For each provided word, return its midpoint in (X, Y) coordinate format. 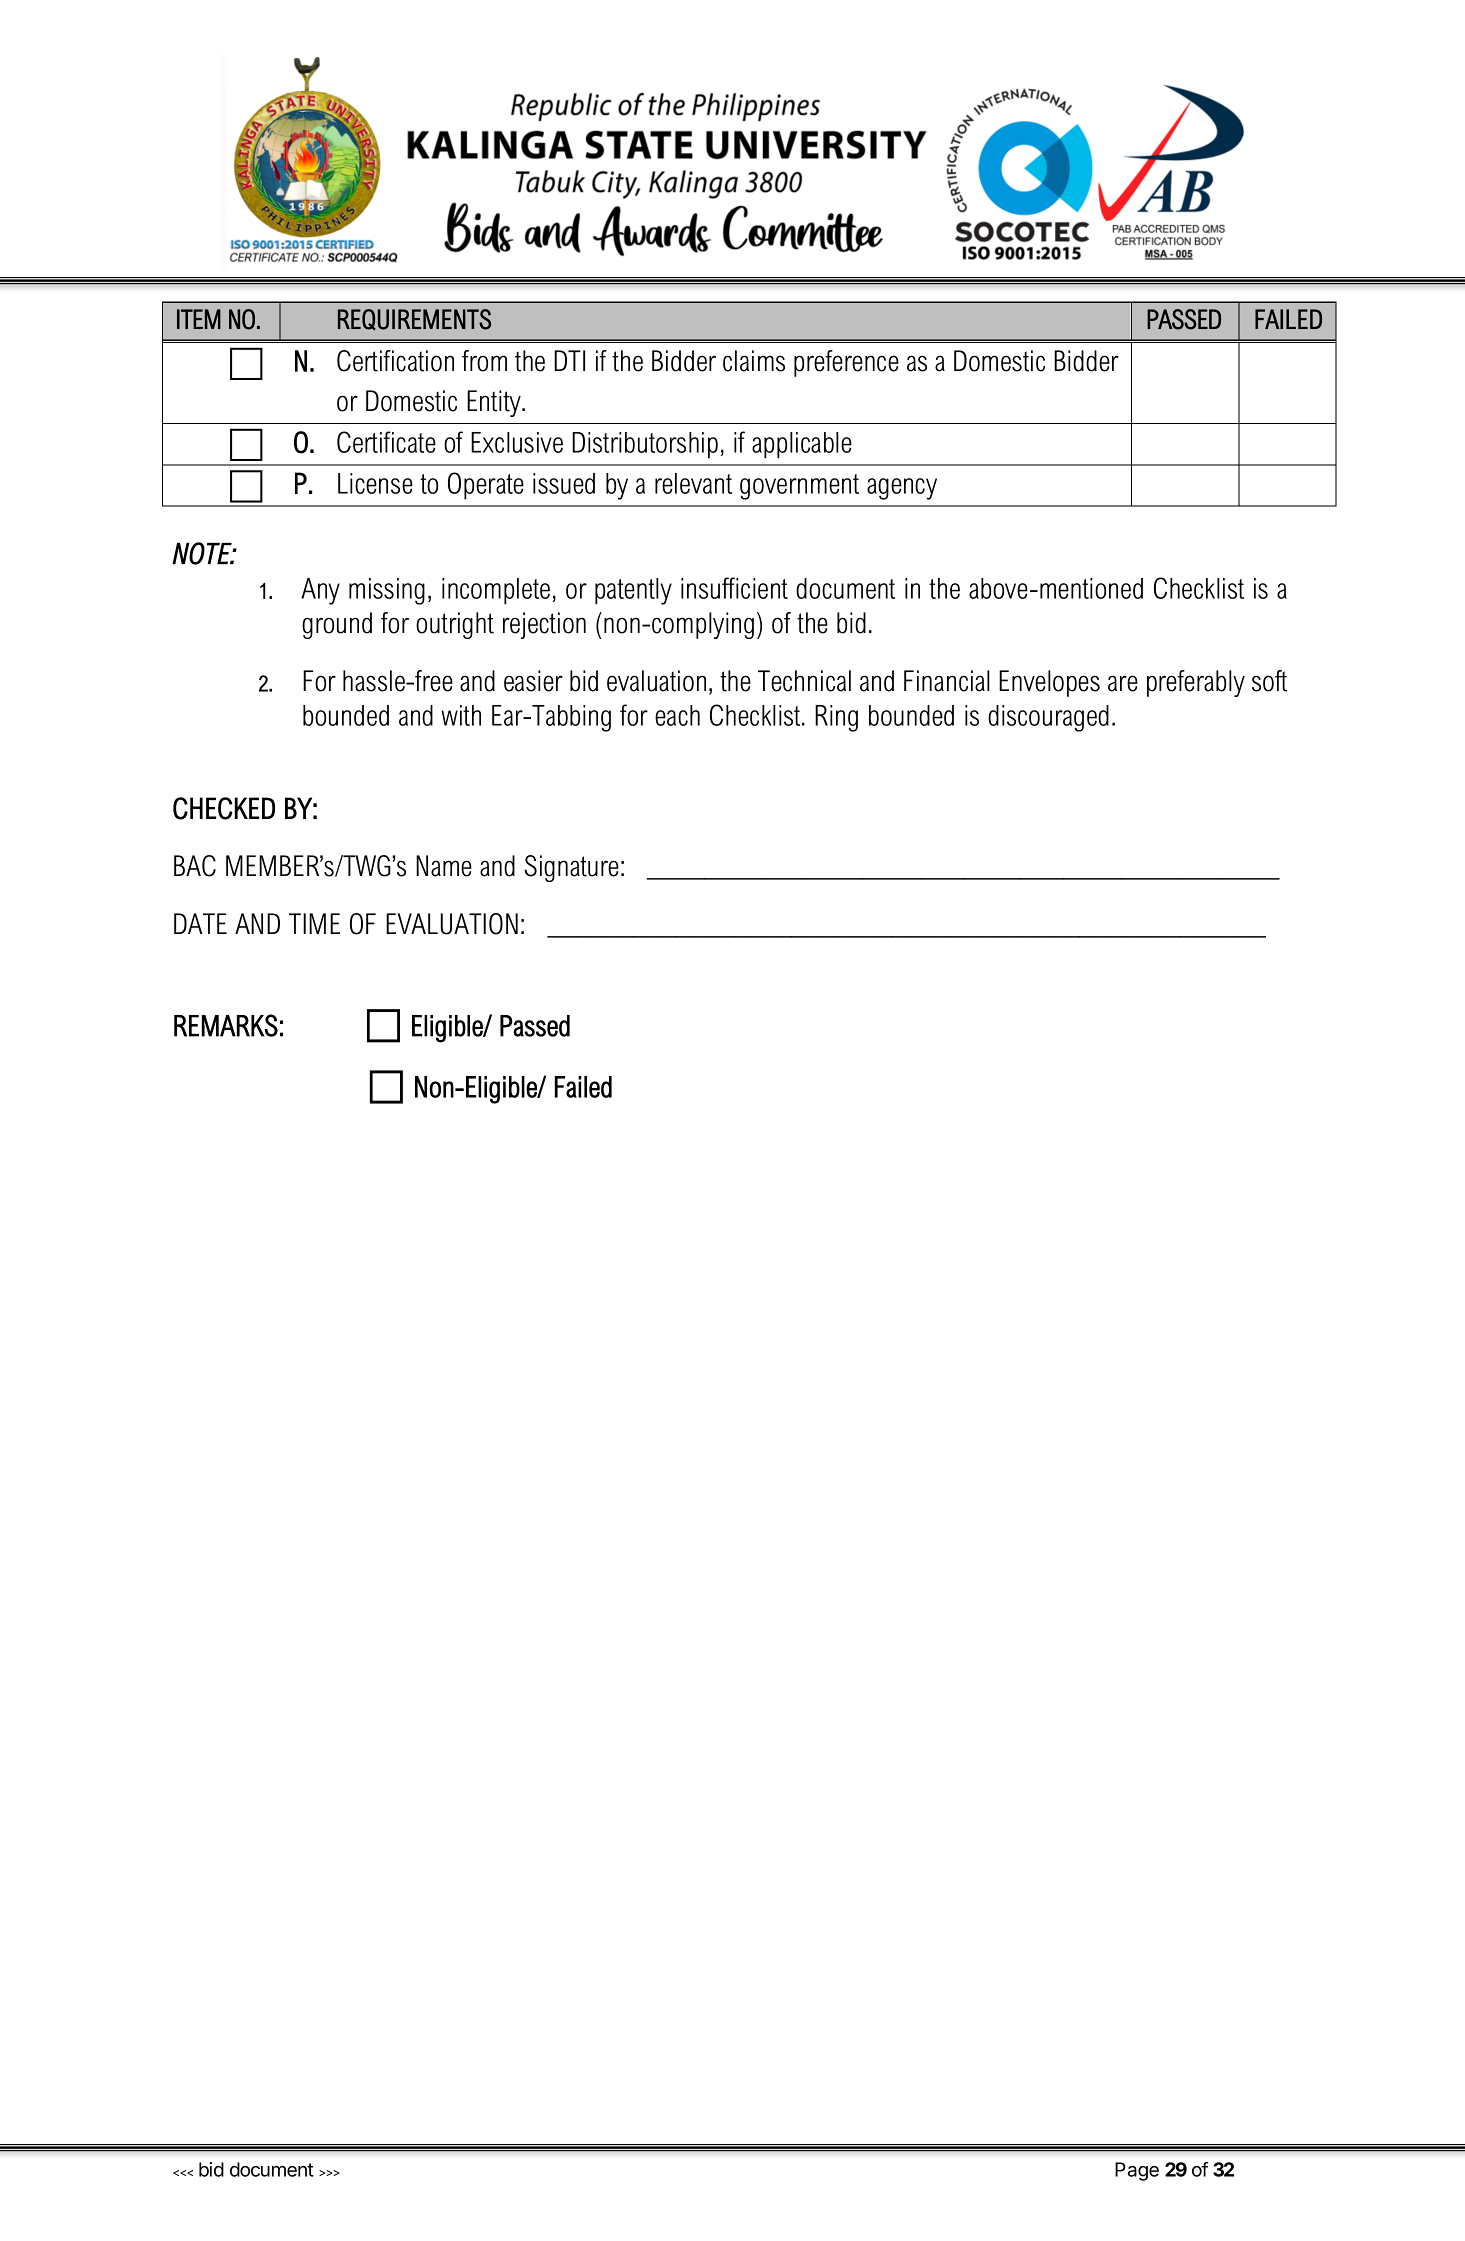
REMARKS (226, 1025)
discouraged (1048, 718)
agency (902, 489)
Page (1137, 2171)
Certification (395, 361)
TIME (314, 923)
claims (754, 361)
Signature (571, 868)
